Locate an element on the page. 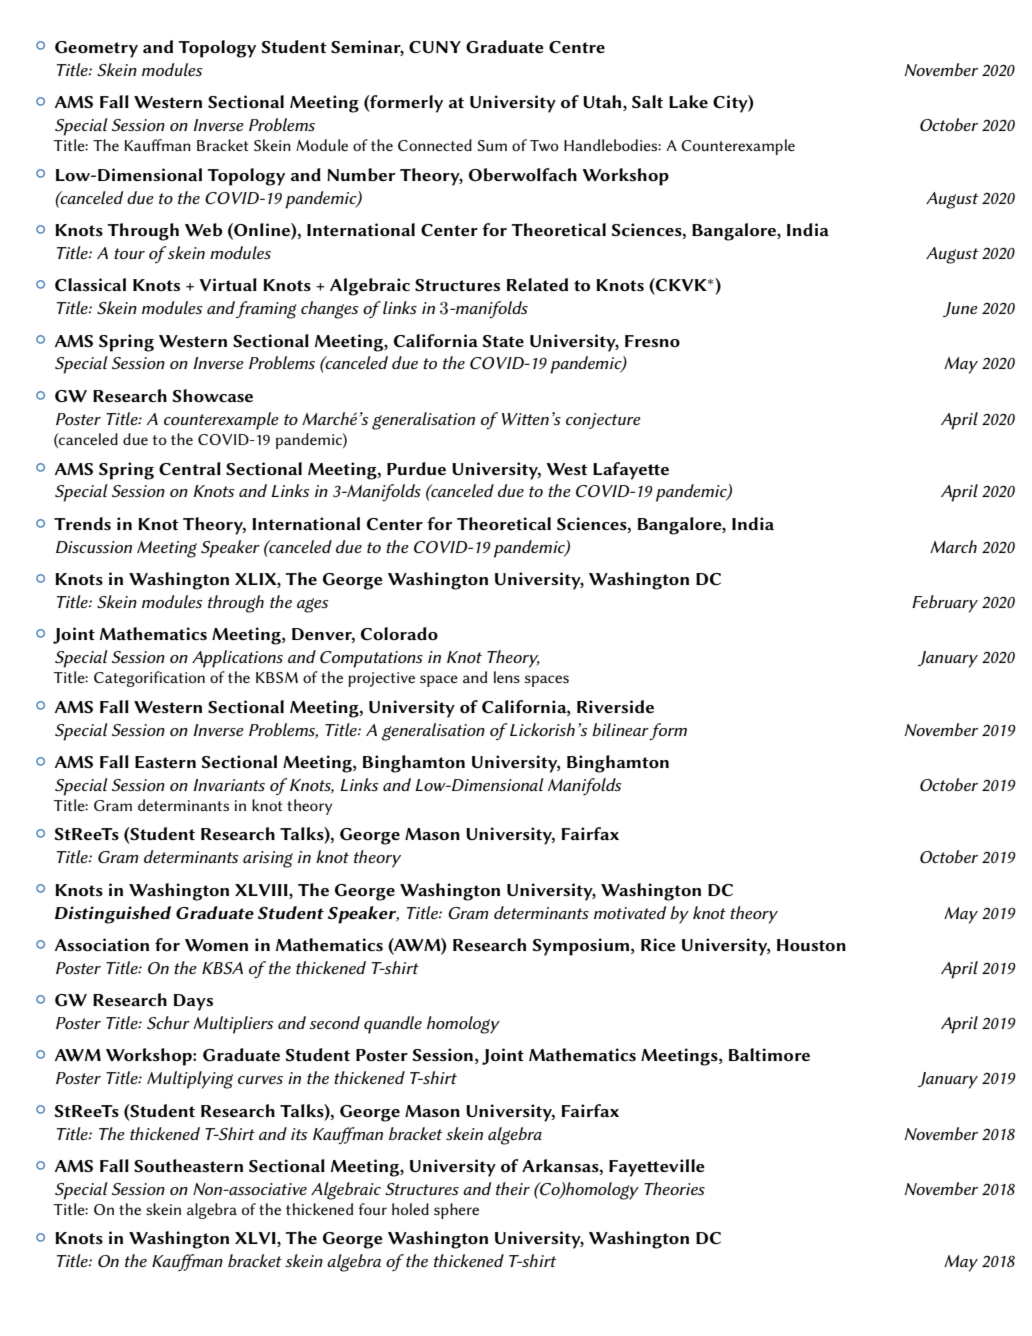 This page has height=1336, width=1032. bilinear is located at coordinates (620, 729).
